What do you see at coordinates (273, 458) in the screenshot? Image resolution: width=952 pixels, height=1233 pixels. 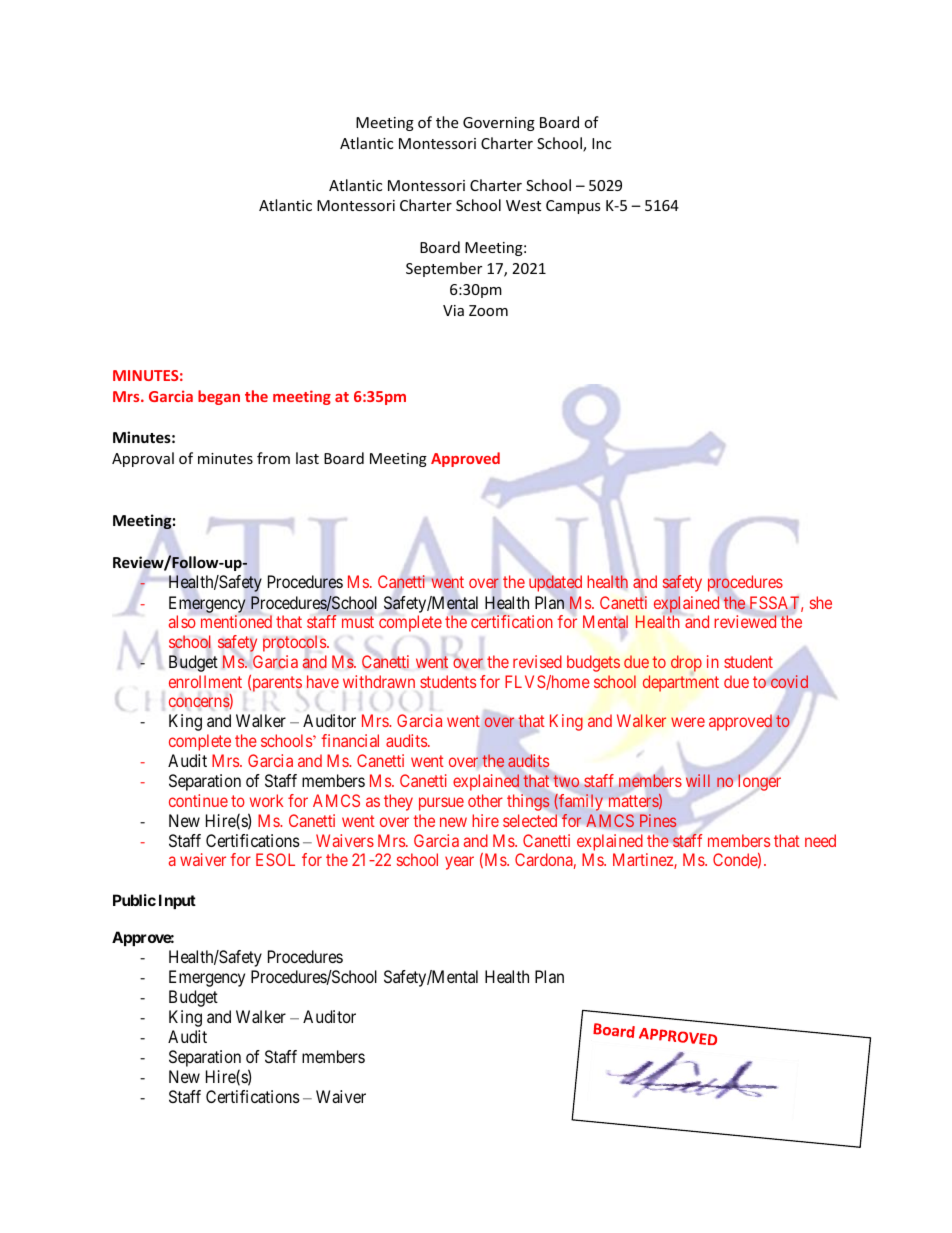 I see `from` at bounding box center [273, 458].
